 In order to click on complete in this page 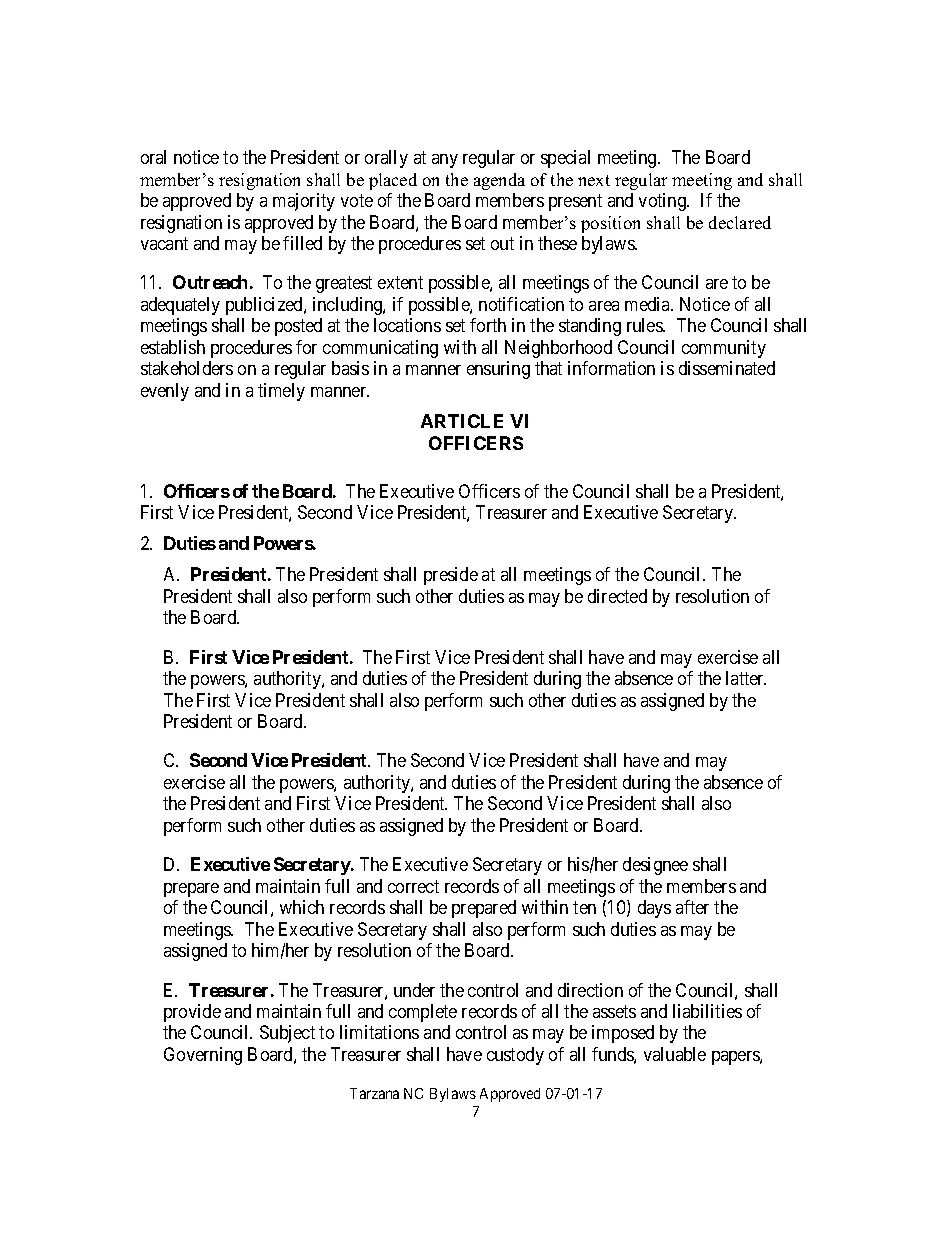, I will do `click(423, 1013)`.
